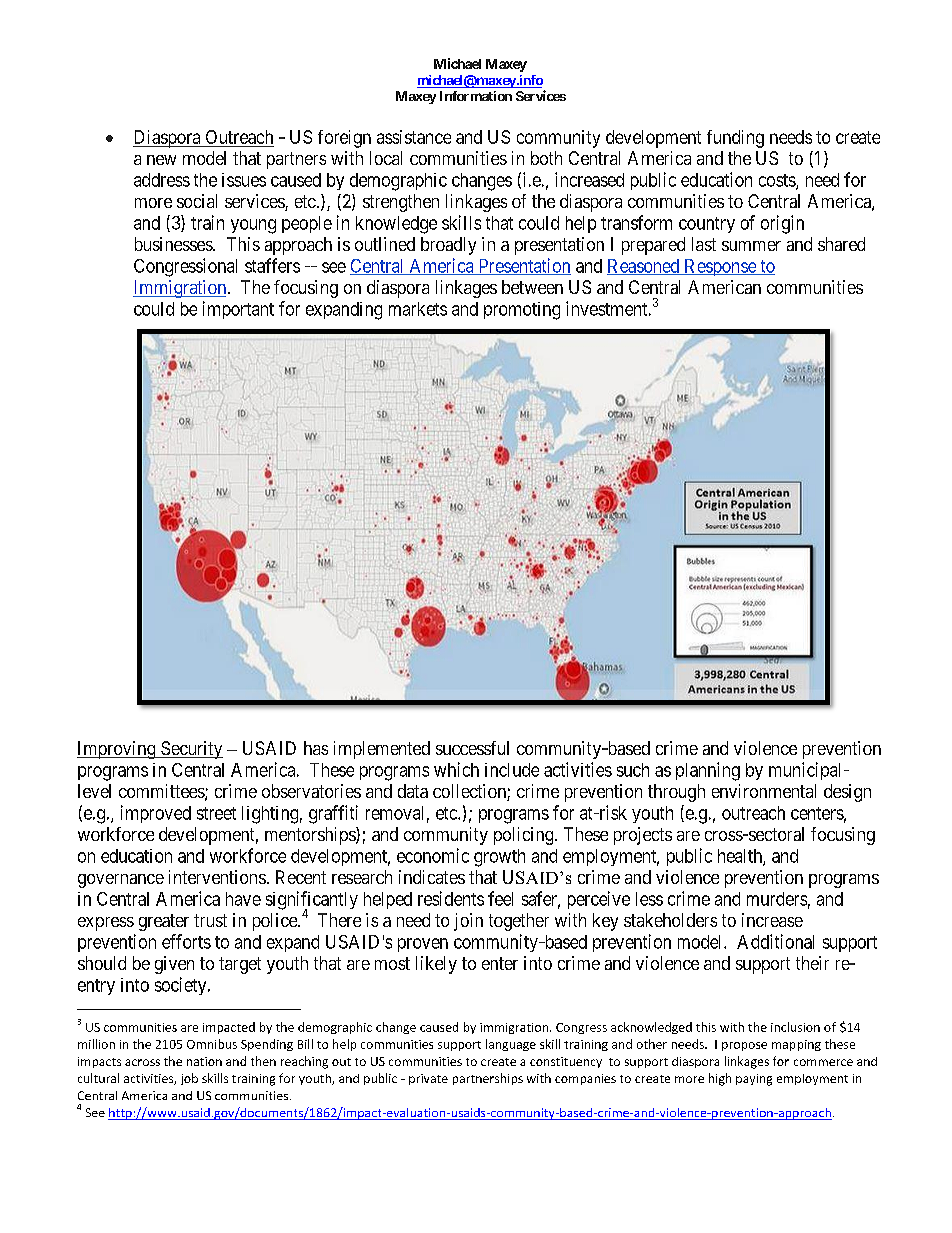 This document has height=1233, width=952. I want to click on assistance, so click(414, 137).
